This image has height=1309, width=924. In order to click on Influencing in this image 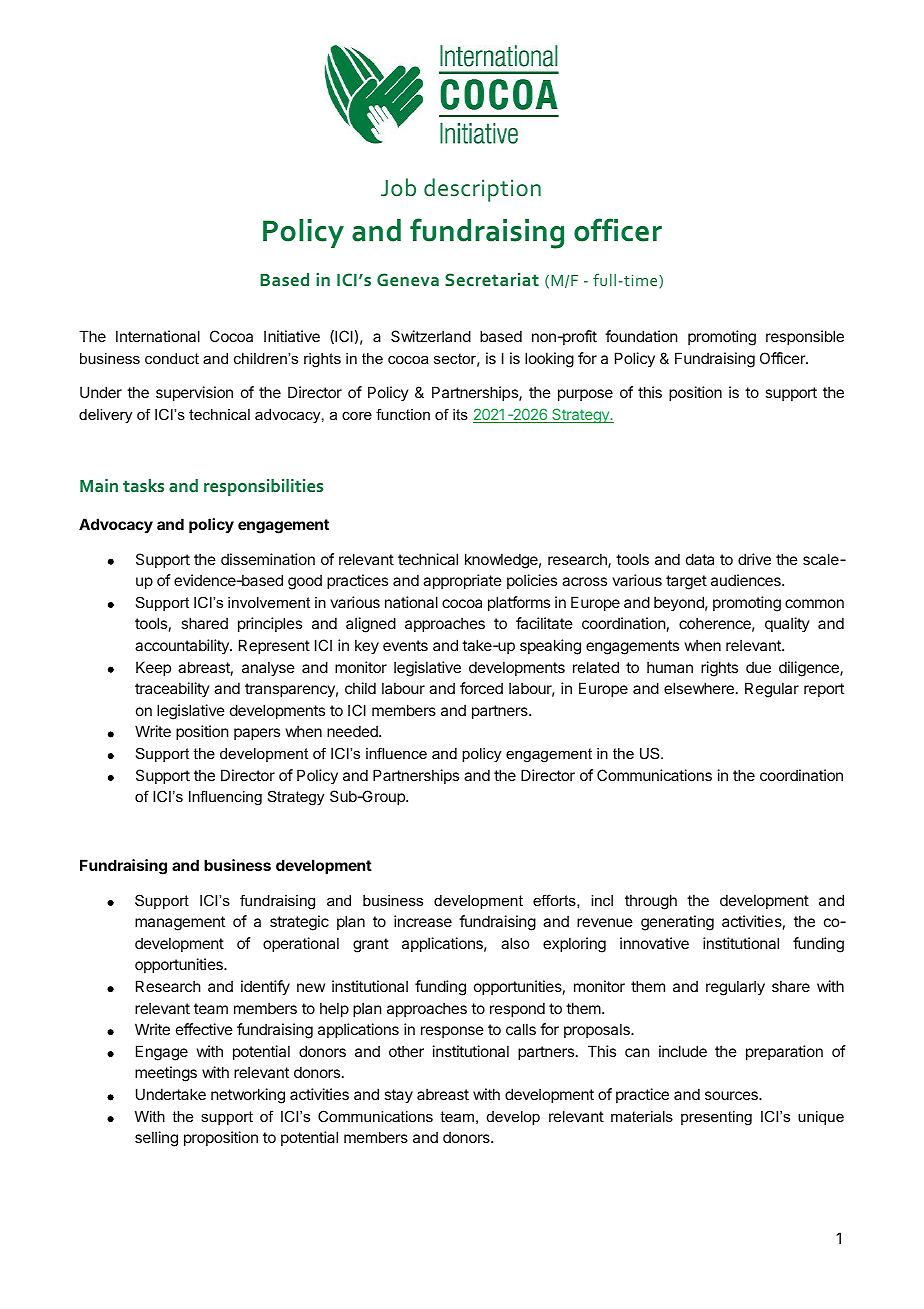, I will do `click(225, 798)`.
